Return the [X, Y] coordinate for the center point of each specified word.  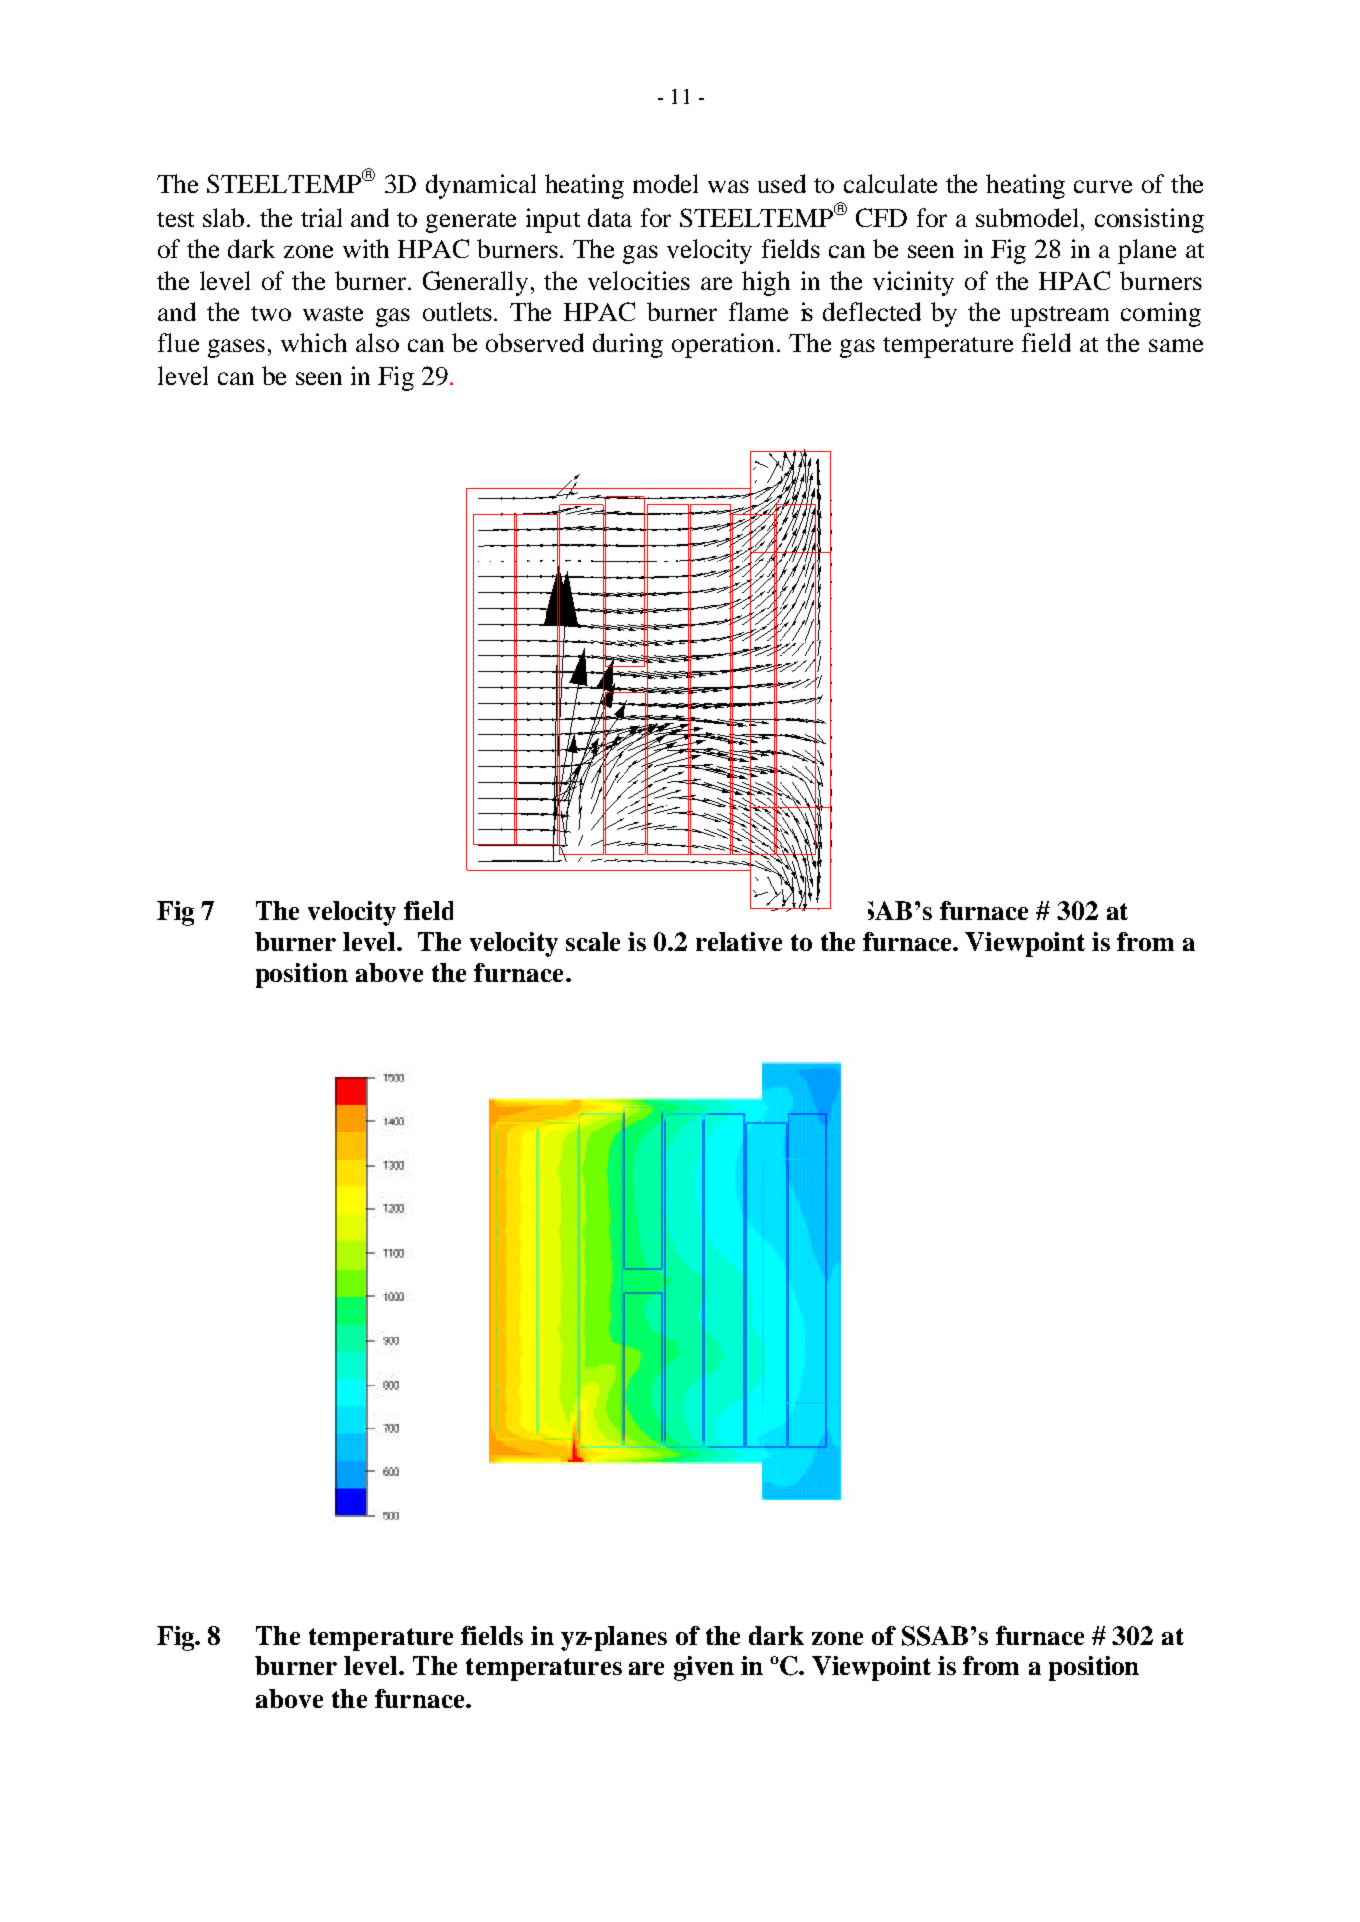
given [704, 1668]
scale [593, 941]
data [610, 217]
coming [1161, 314]
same [1176, 345]
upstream [1060, 316]
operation [723, 345]
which [314, 342]
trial [321, 217]
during [628, 345]
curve [1103, 186]
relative [739, 941]
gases [236, 348]
